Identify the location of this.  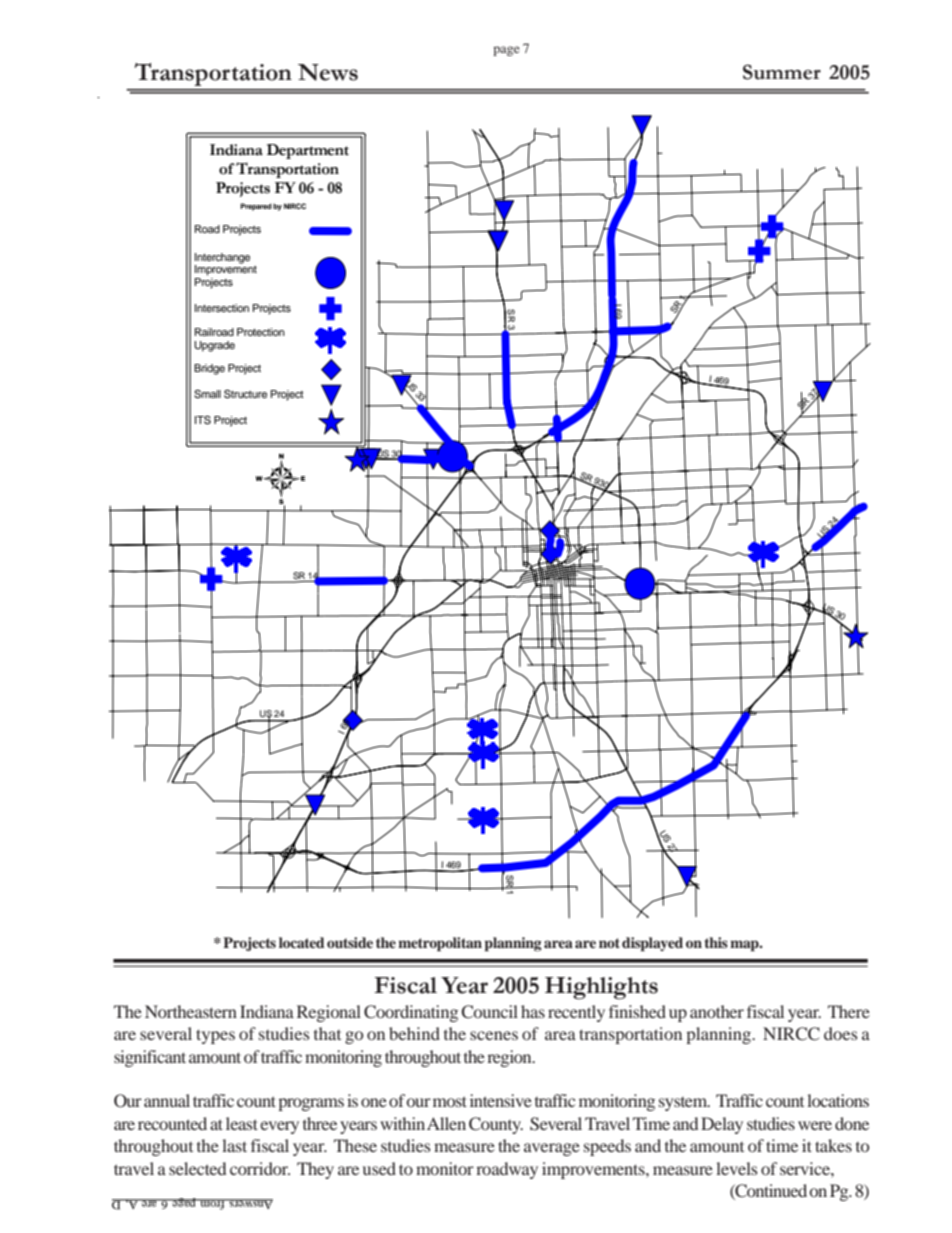
(716, 942).
